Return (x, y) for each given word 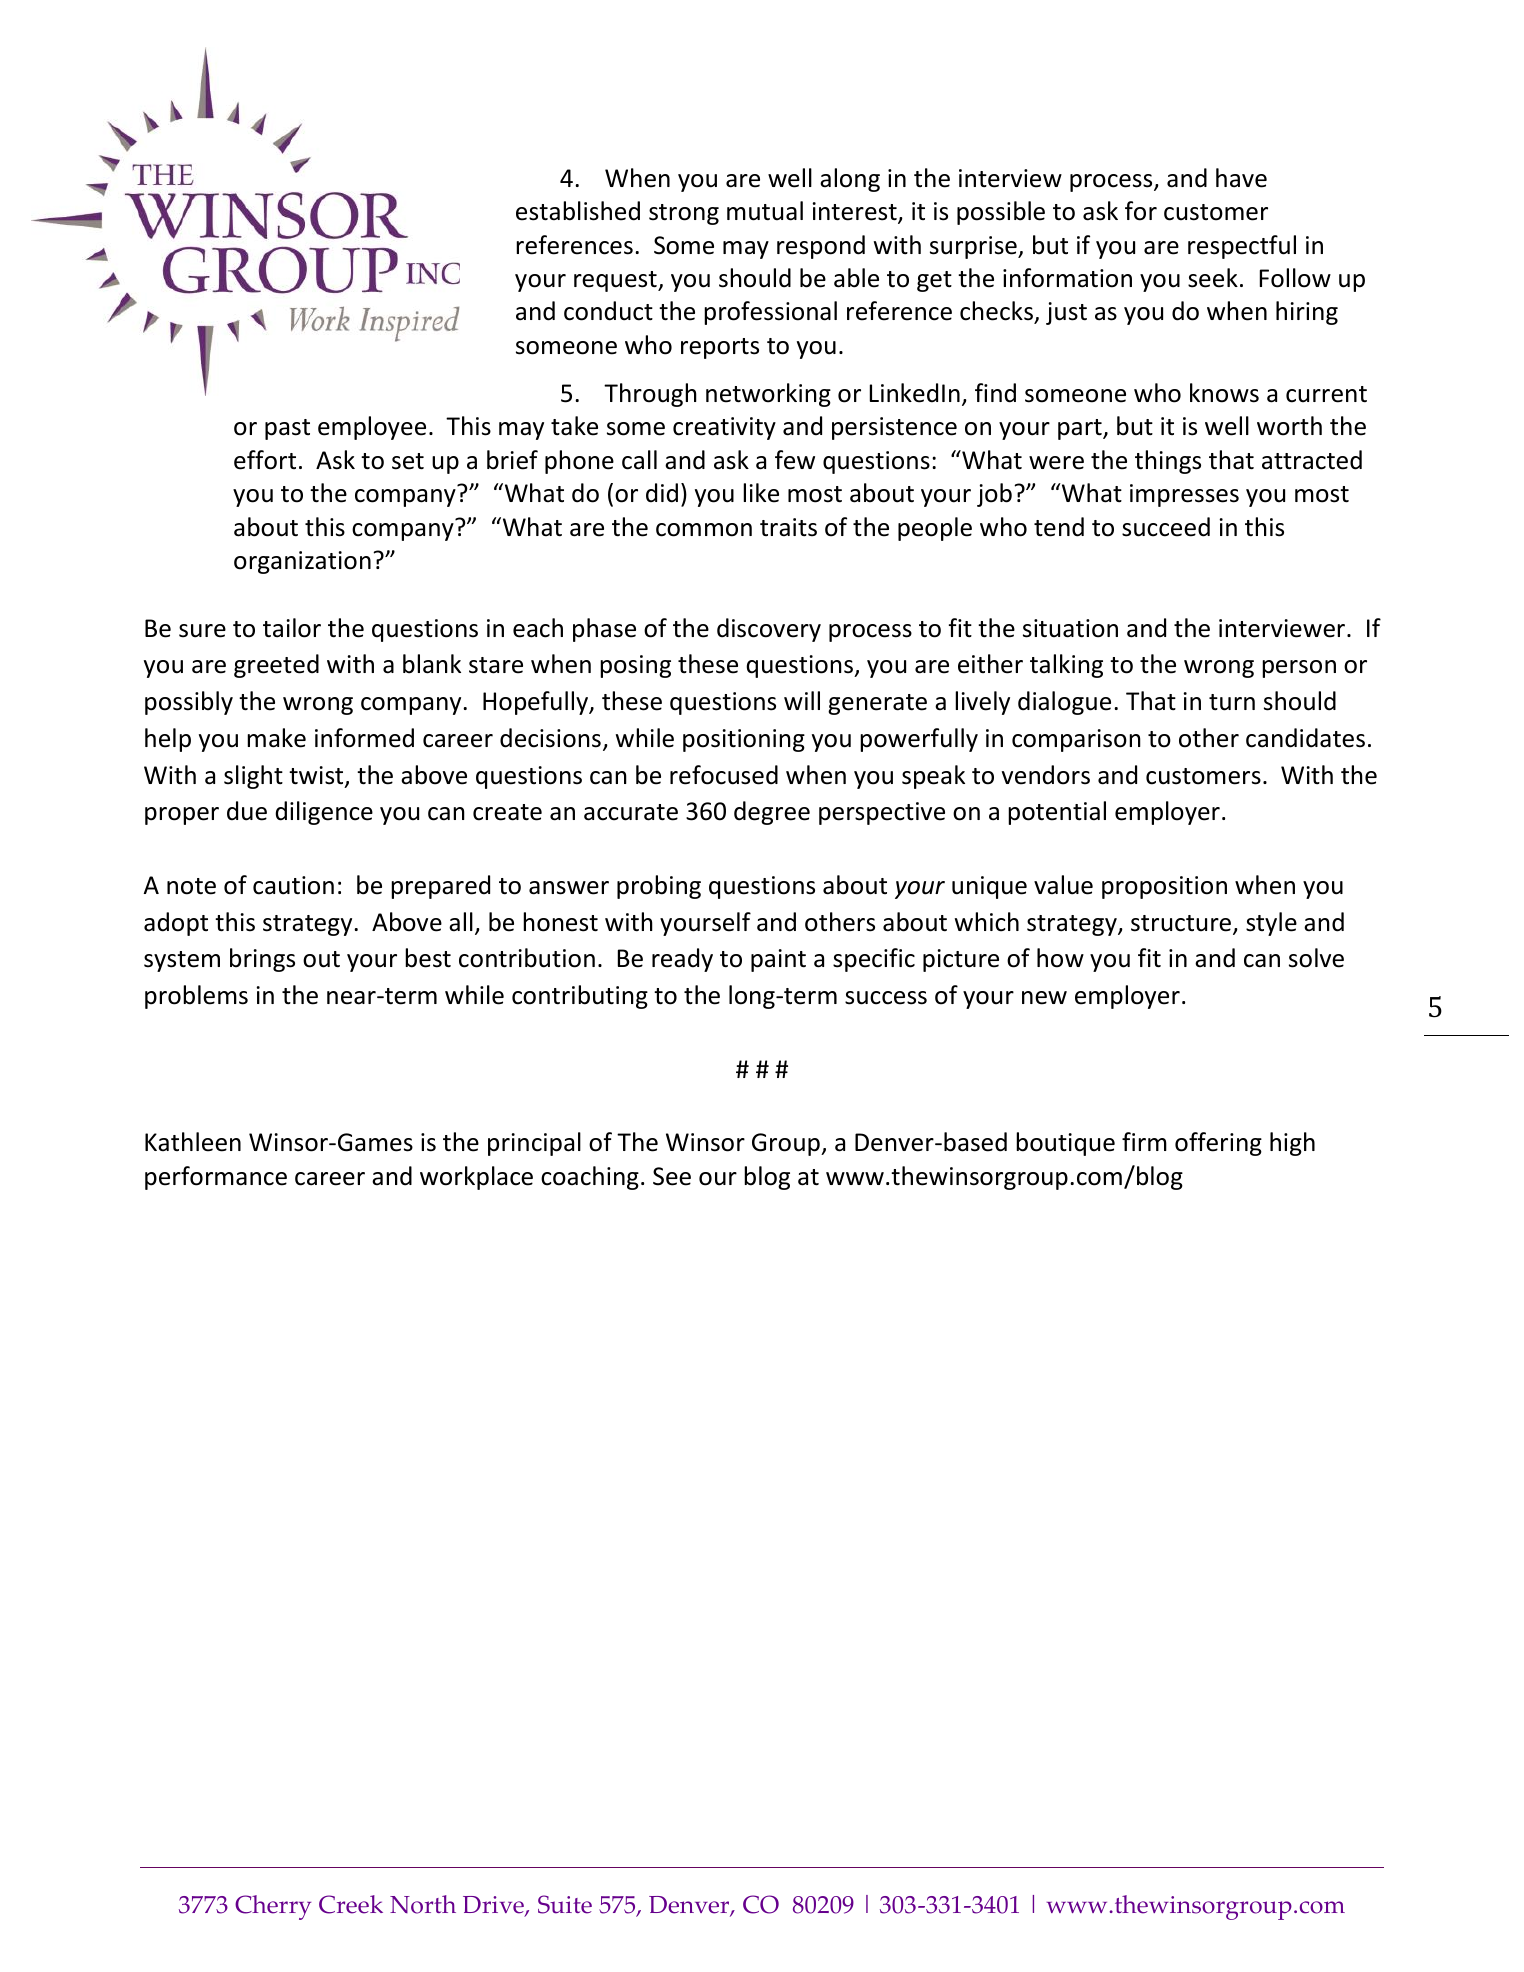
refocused (724, 775)
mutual (765, 211)
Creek (351, 1904)
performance (216, 1178)
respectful (1242, 247)
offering (1218, 1144)
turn (1232, 702)
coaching (590, 1178)
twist (317, 776)
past (287, 429)
